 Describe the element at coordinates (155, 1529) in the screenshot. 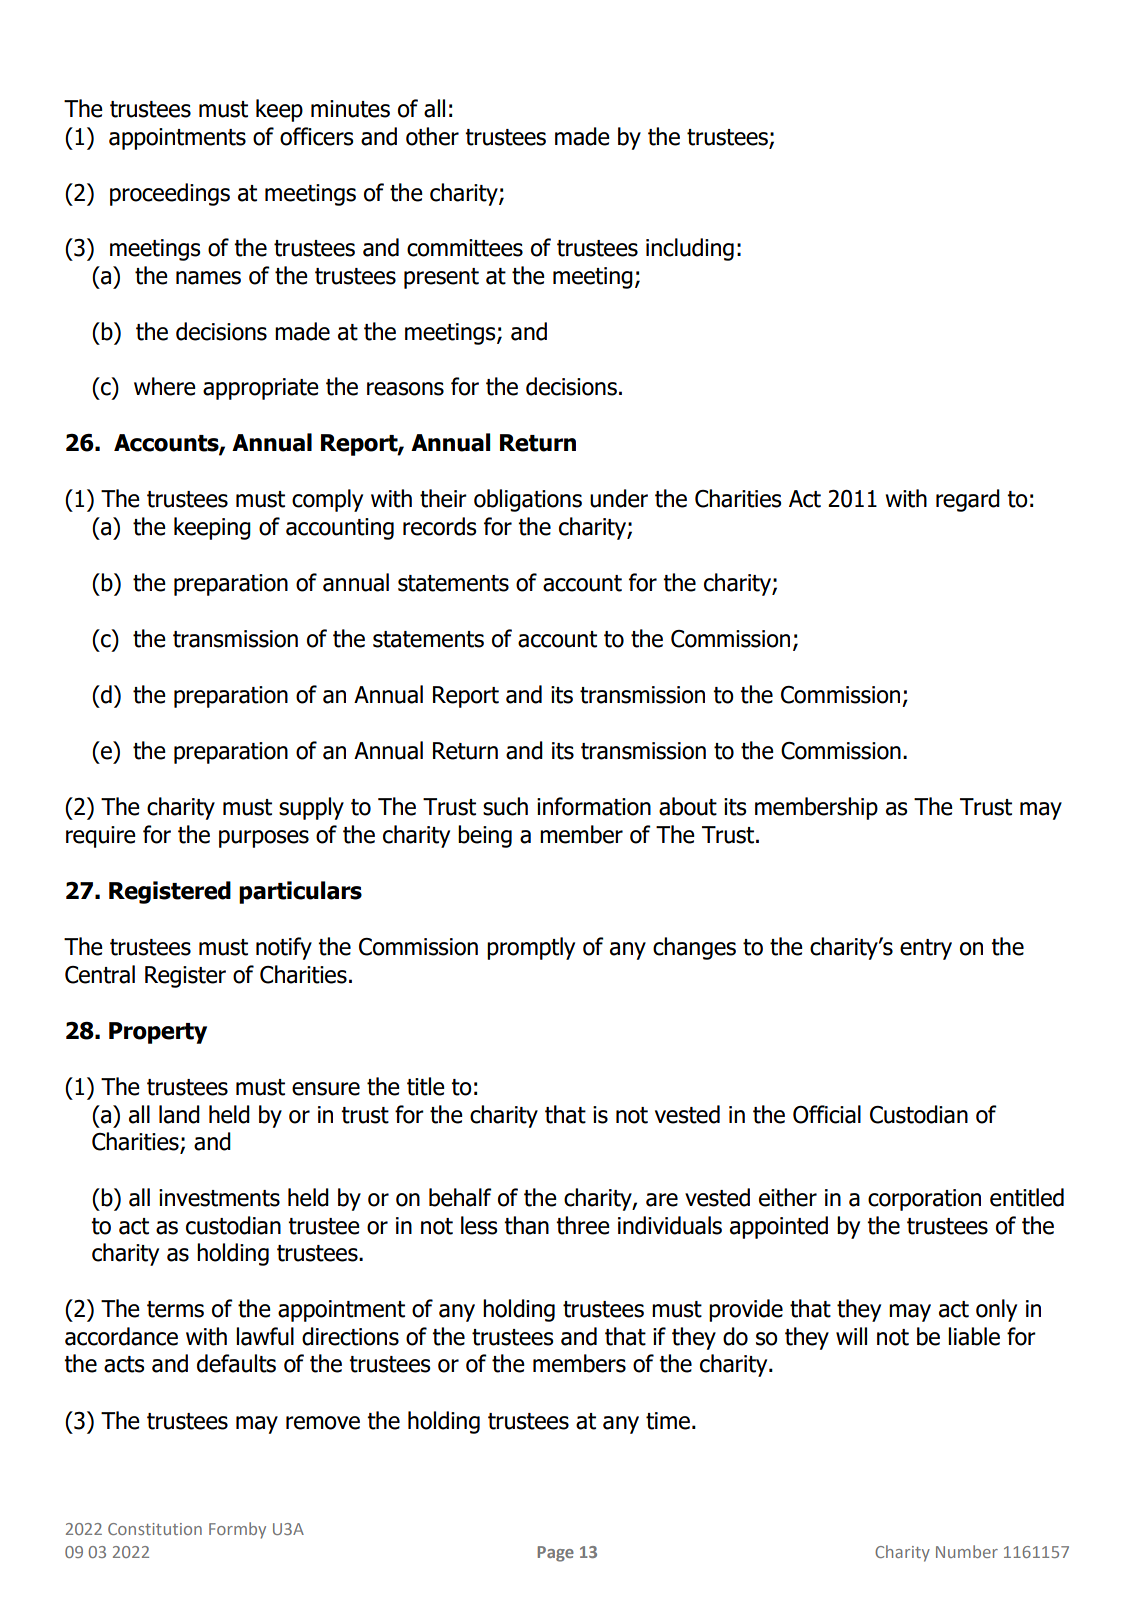

I see `Constitution` at that location.
